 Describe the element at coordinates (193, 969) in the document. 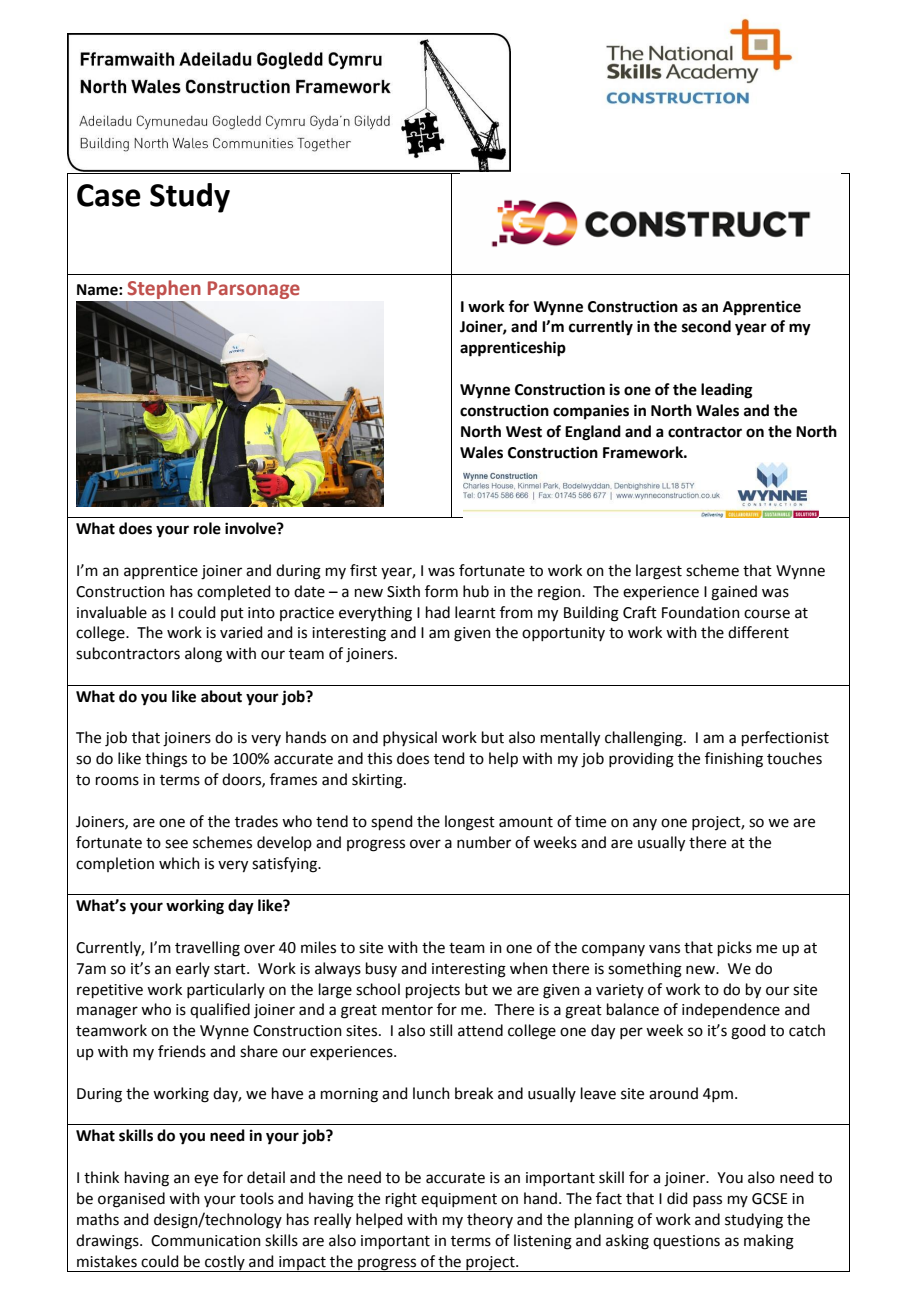

I see `early` at that location.
